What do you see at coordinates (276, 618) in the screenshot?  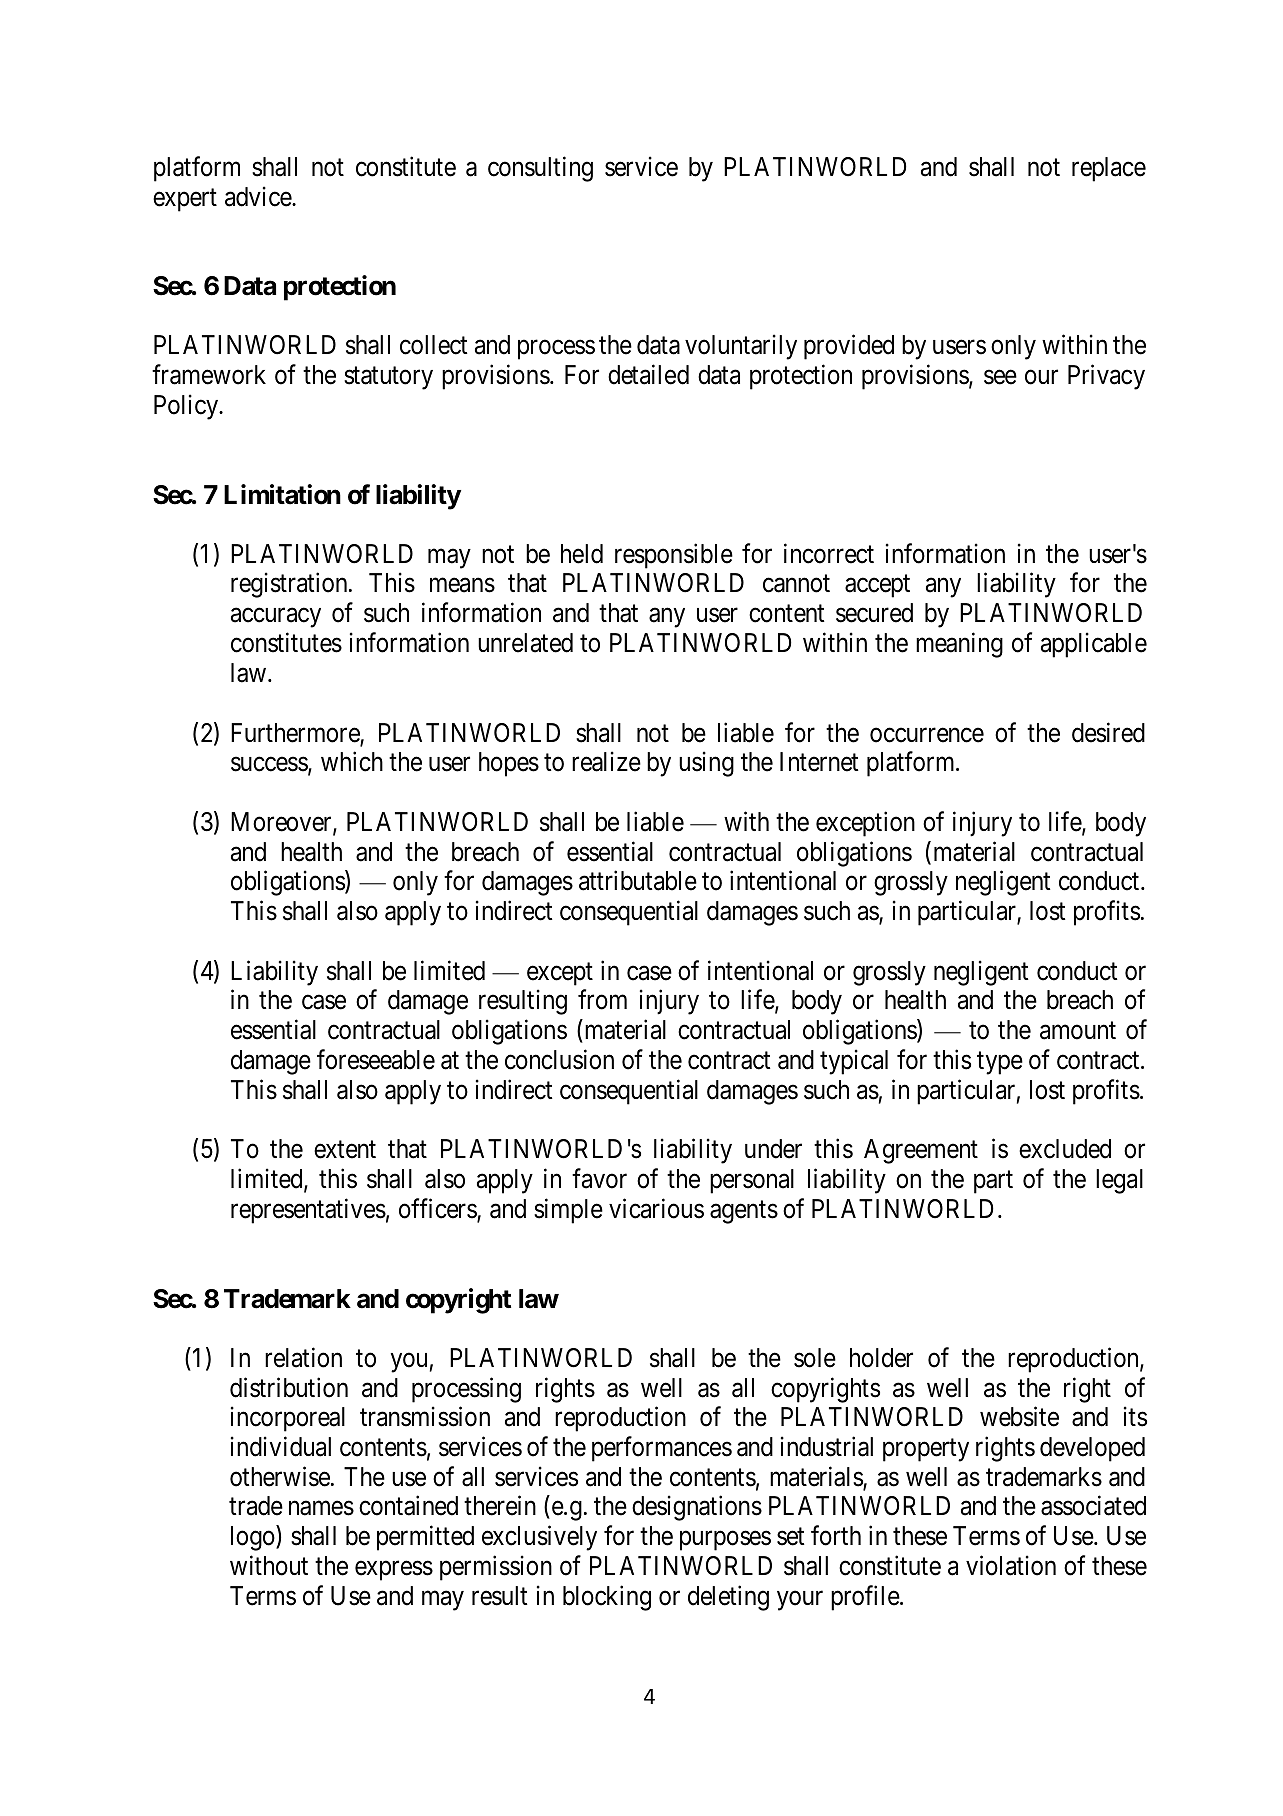 I see `accuracy` at bounding box center [276, 618].
